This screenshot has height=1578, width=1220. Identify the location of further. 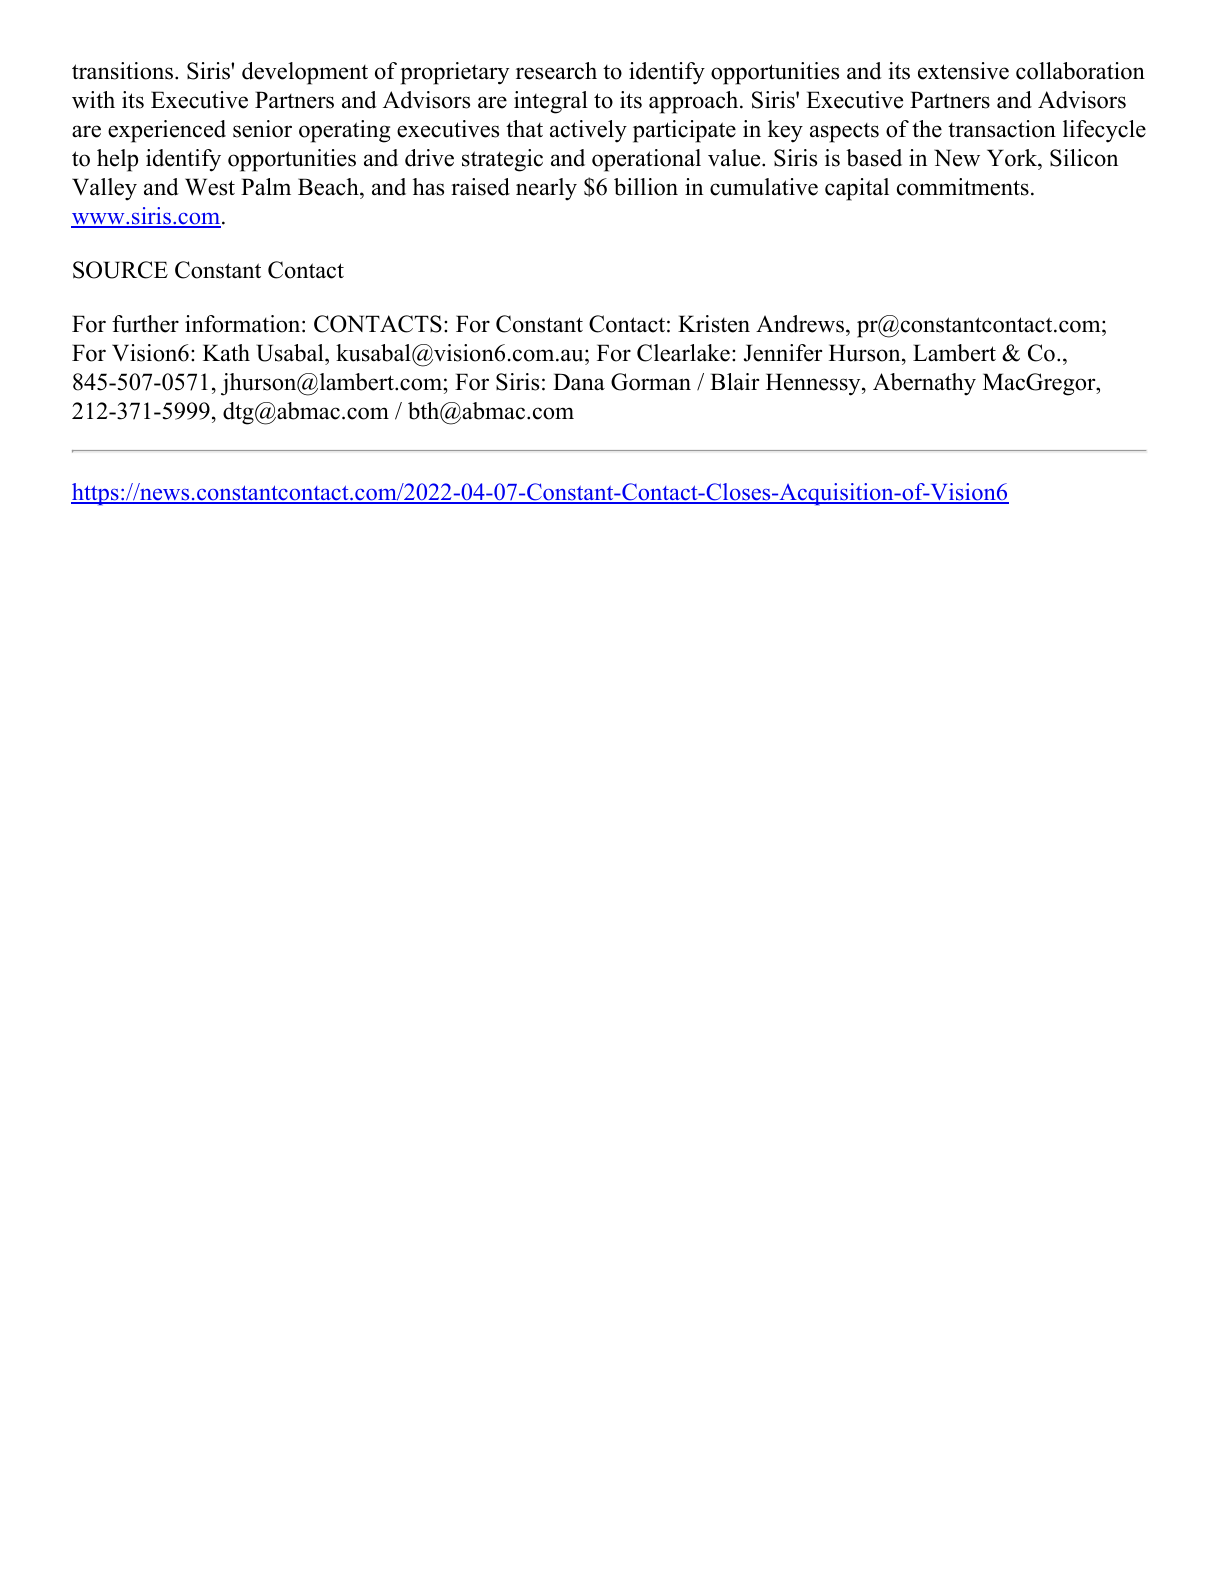
(145, 324).
